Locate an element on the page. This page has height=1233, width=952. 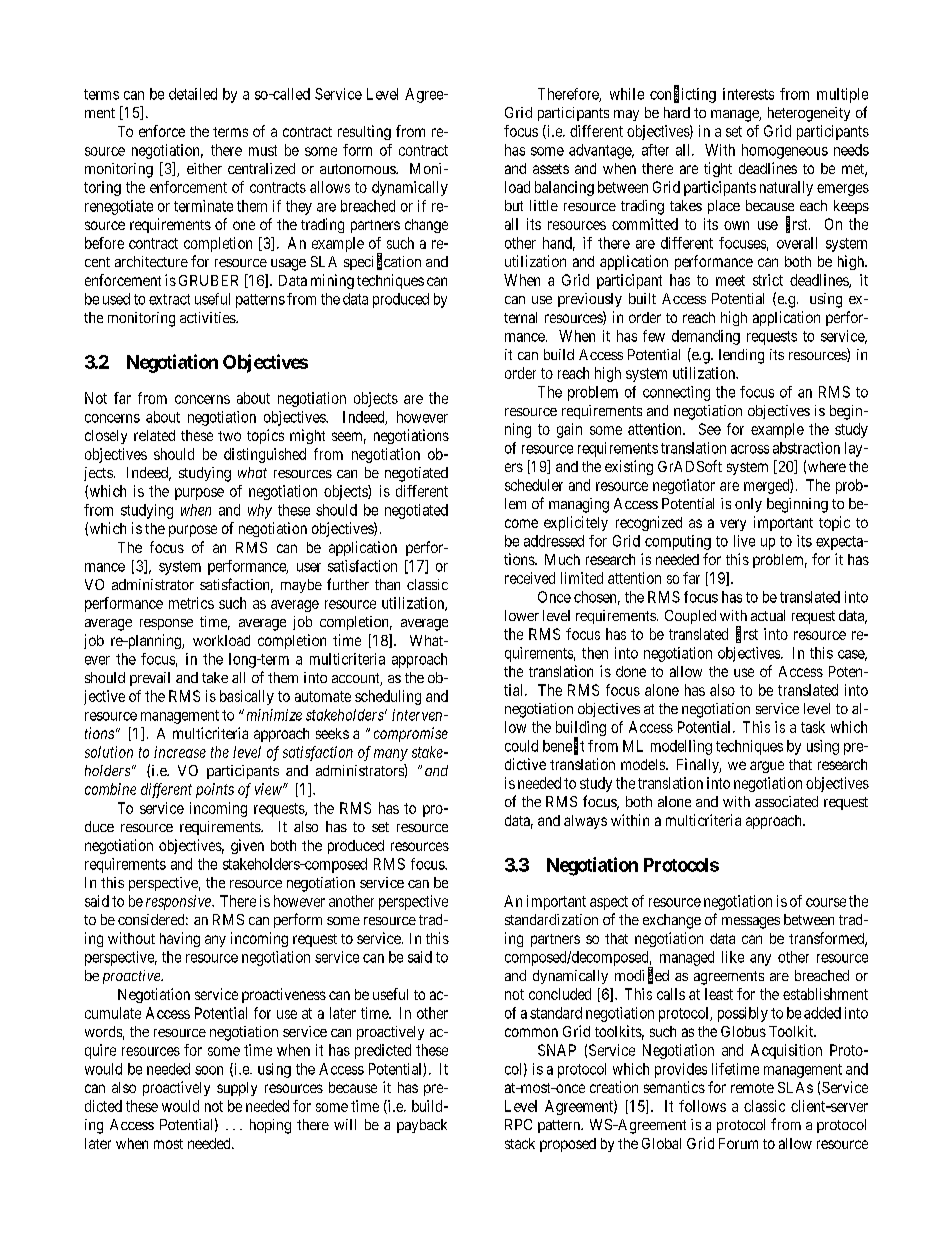
assets is located at coordinates (551, 169).
